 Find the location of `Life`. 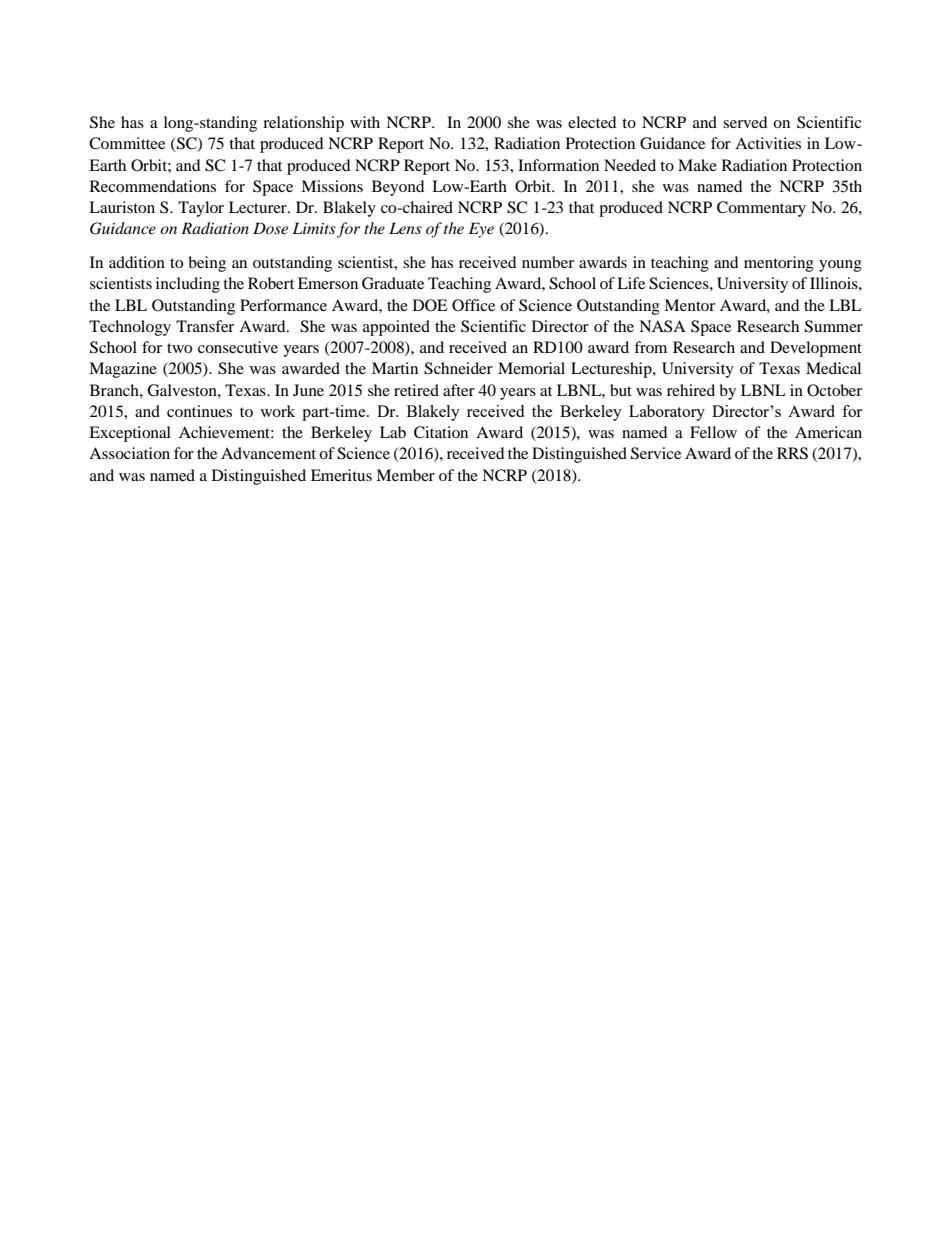

Life is located at coordinates (631, 283).
